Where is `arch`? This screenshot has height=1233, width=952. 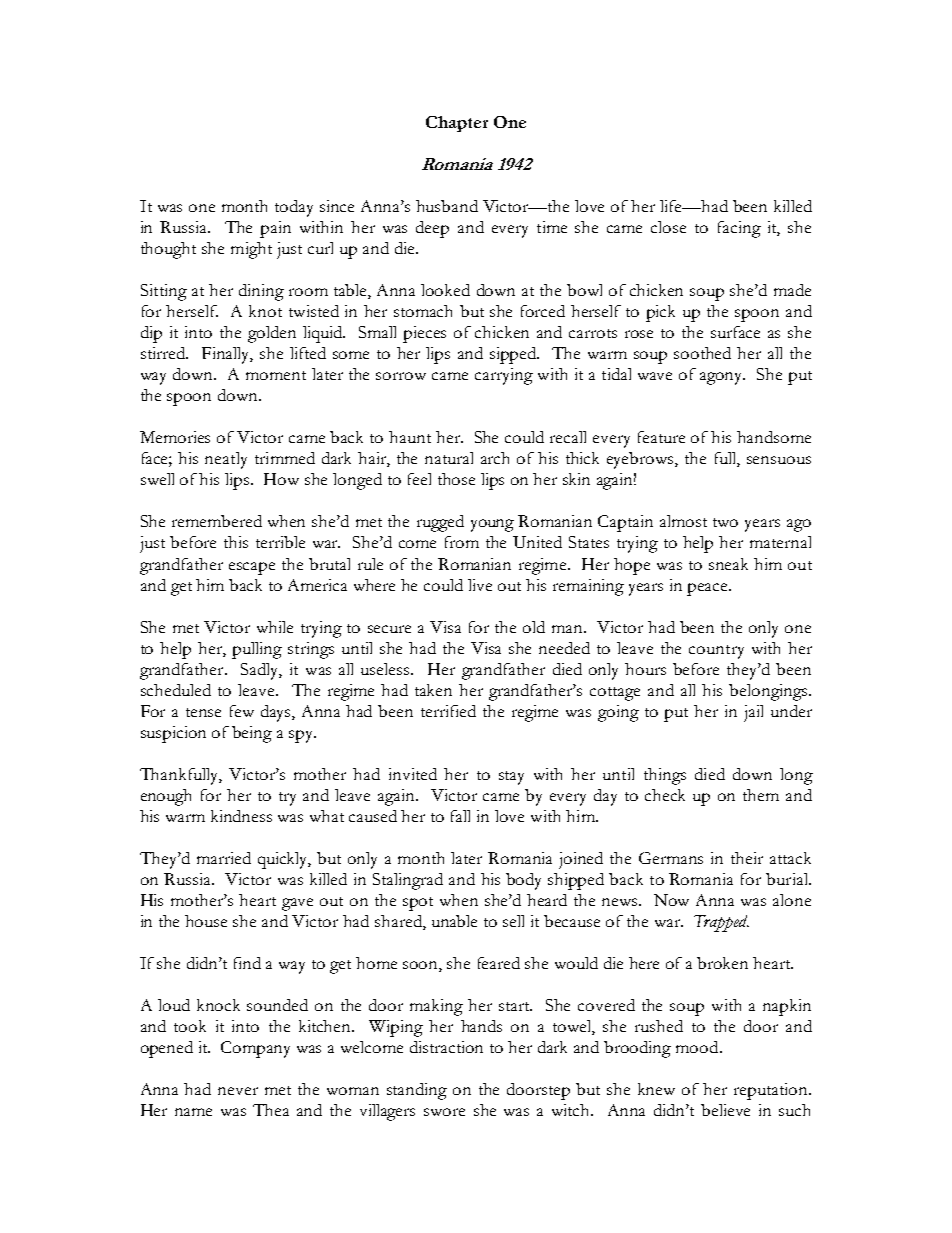 arch is located at coordinates (495, 458).
